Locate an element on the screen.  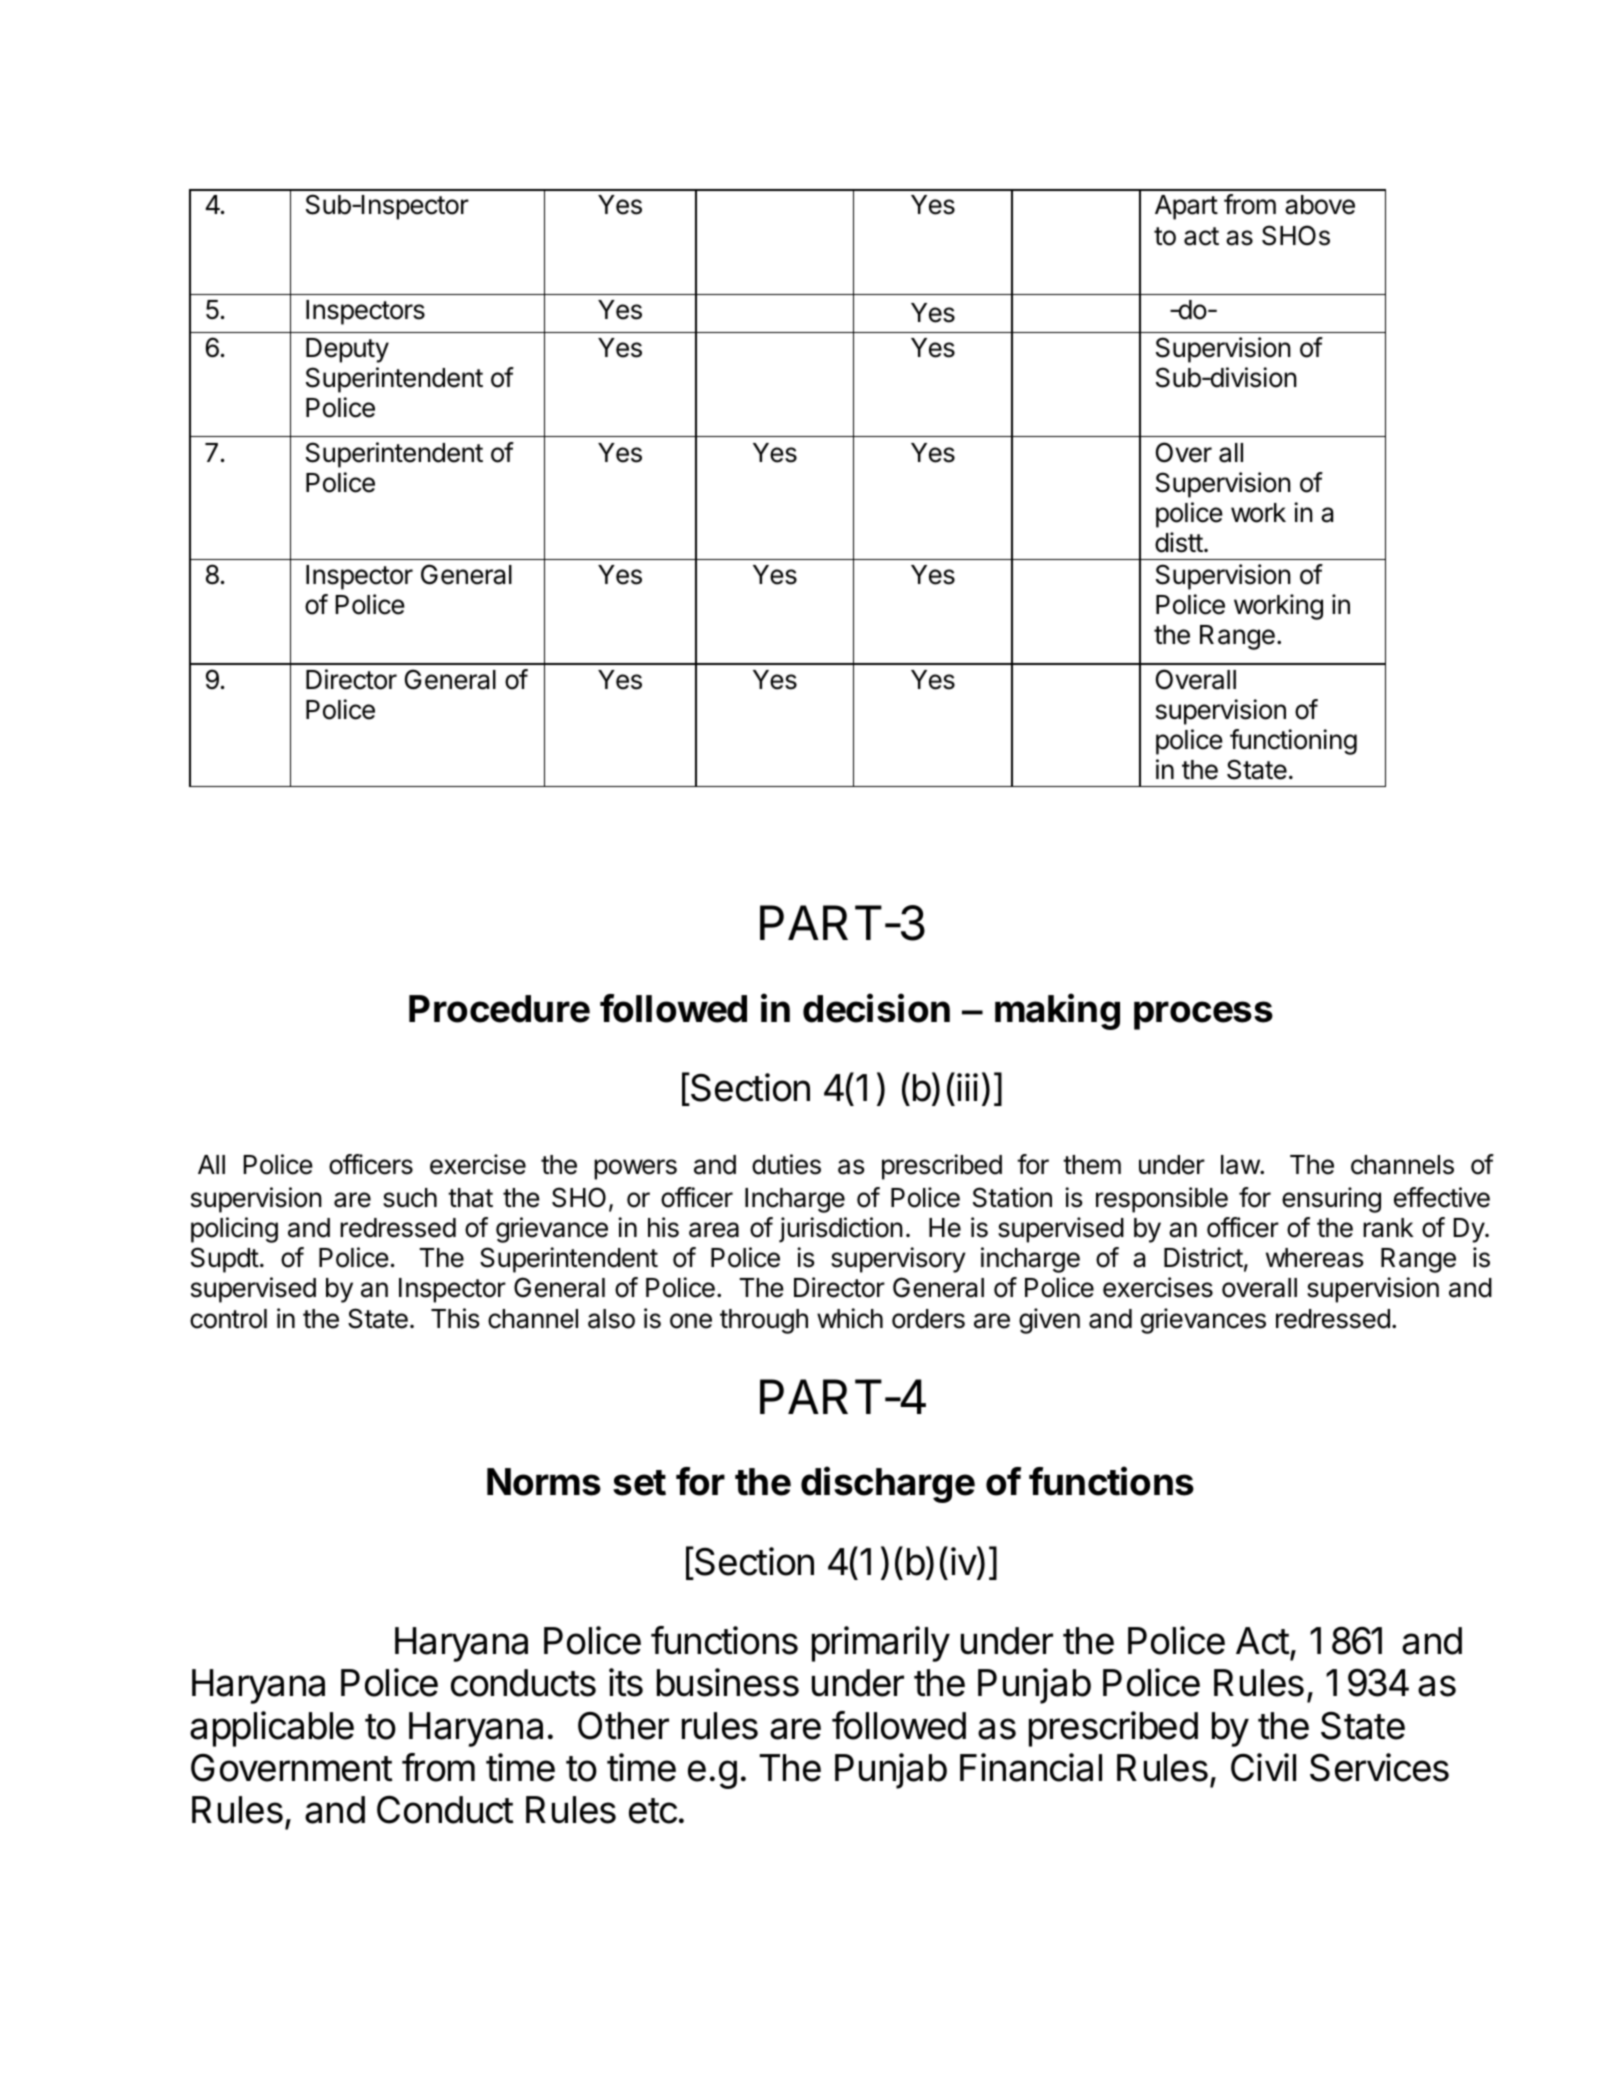
whereas is located at coordinates (1314, 1258).
